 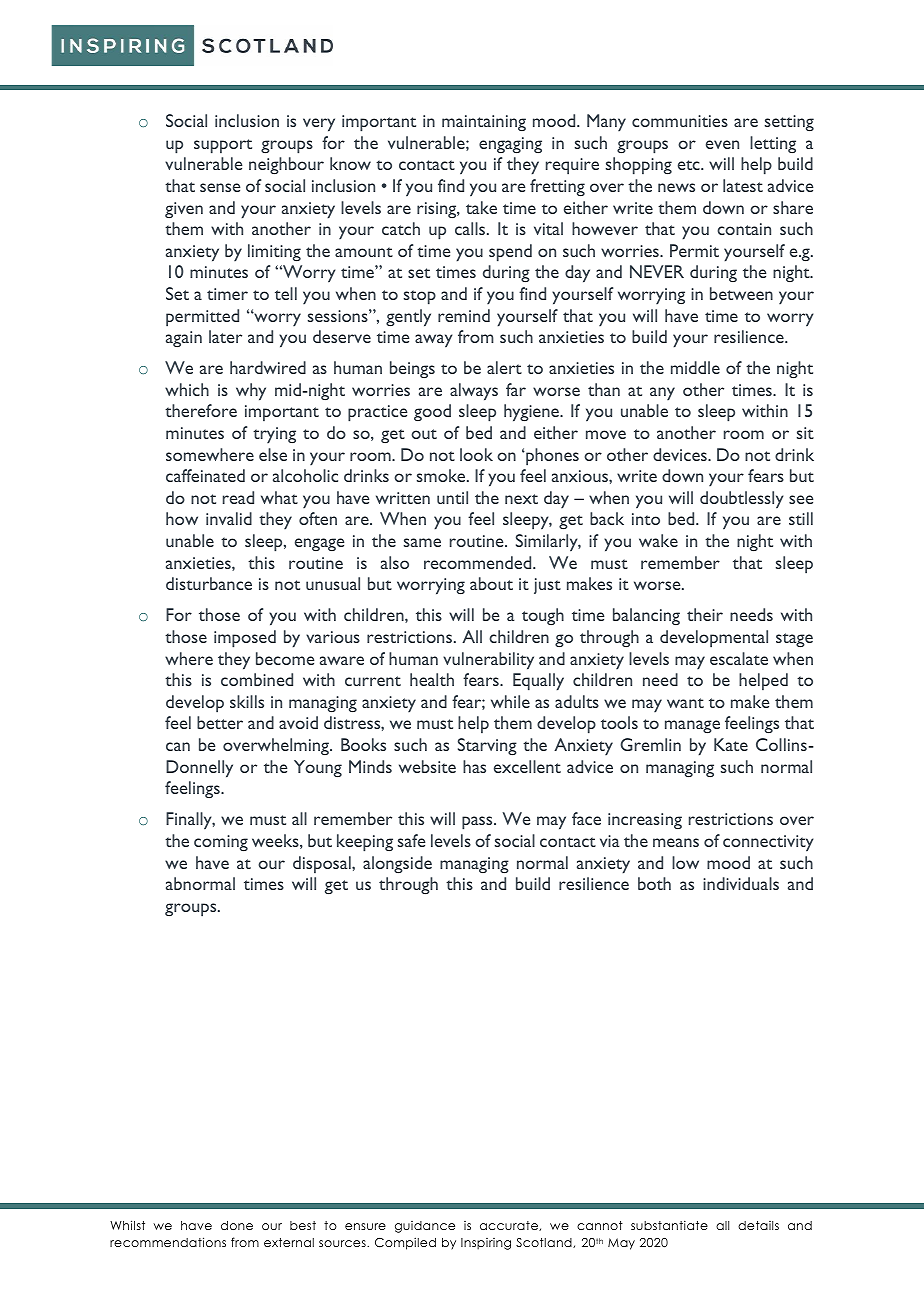 What do you see at coordinates (223, 146) in the screenshot?
I see `support` at bounding box center [223, 146].
